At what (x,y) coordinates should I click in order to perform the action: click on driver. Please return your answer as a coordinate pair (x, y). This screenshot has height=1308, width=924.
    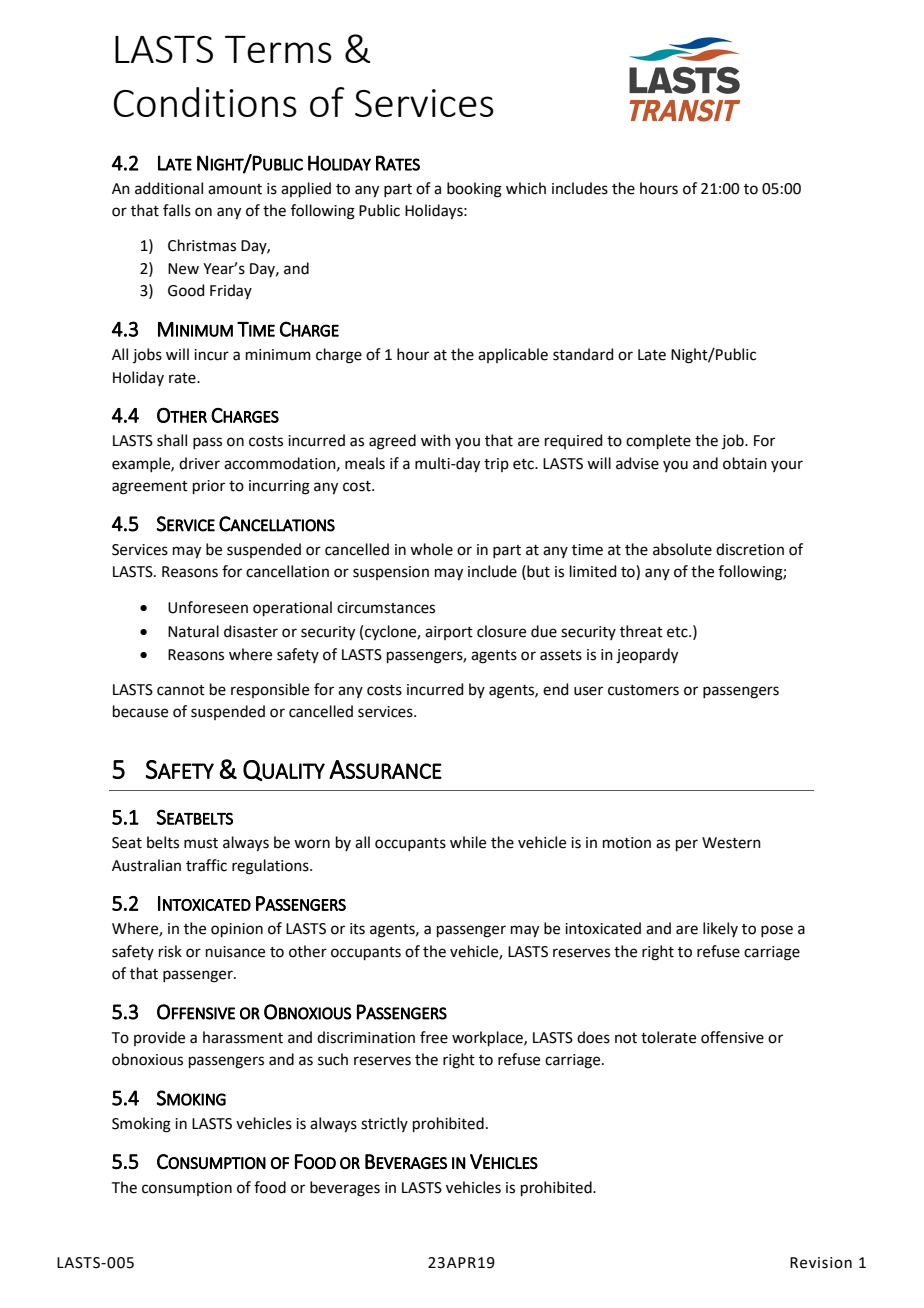
    Looking at the image, I should click on (199, 463).
